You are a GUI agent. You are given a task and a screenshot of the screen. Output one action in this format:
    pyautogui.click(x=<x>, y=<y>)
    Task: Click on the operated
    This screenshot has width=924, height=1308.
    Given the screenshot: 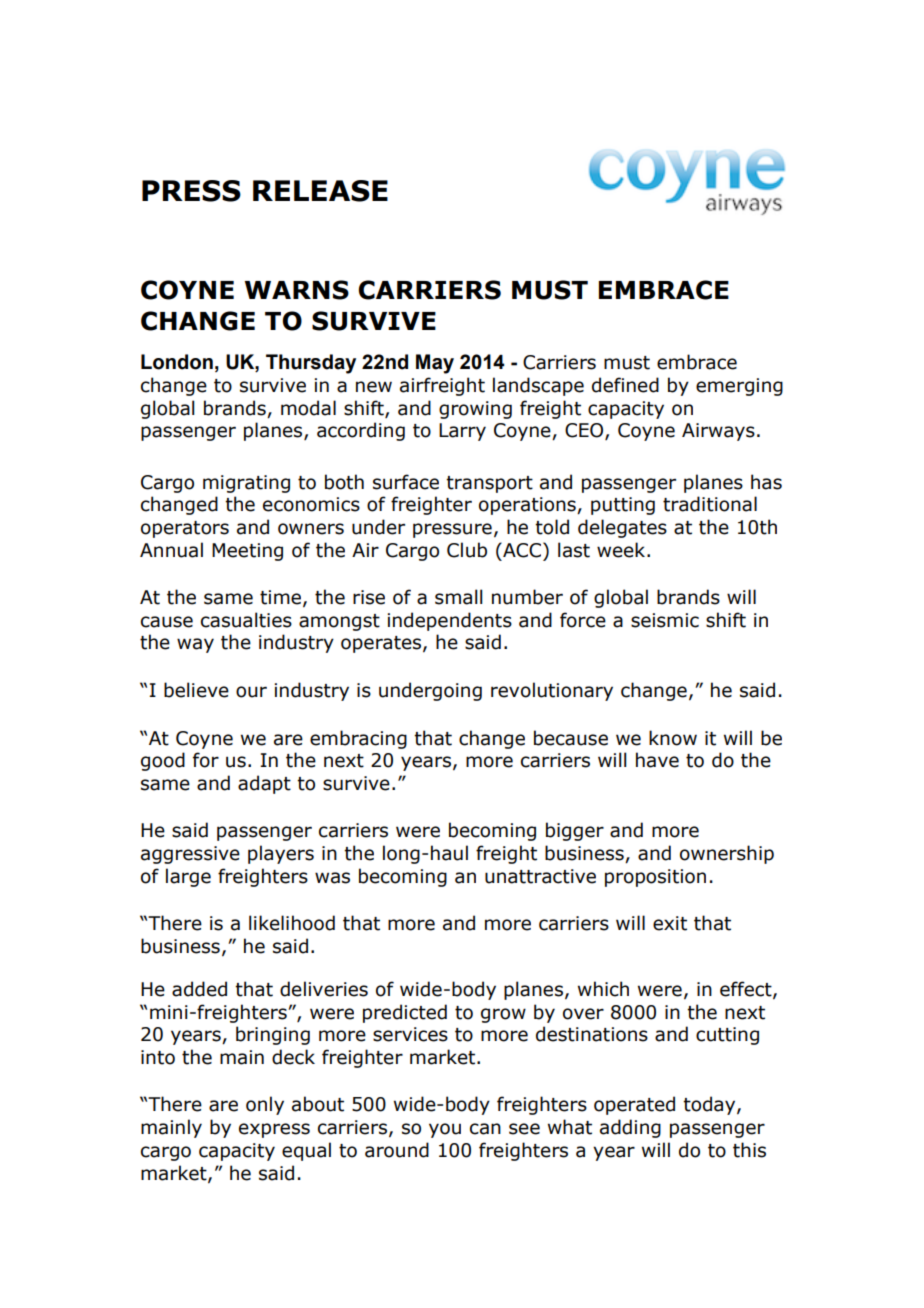 What is the action you would take?
    pyautogui.click(x=634, y=1105)
